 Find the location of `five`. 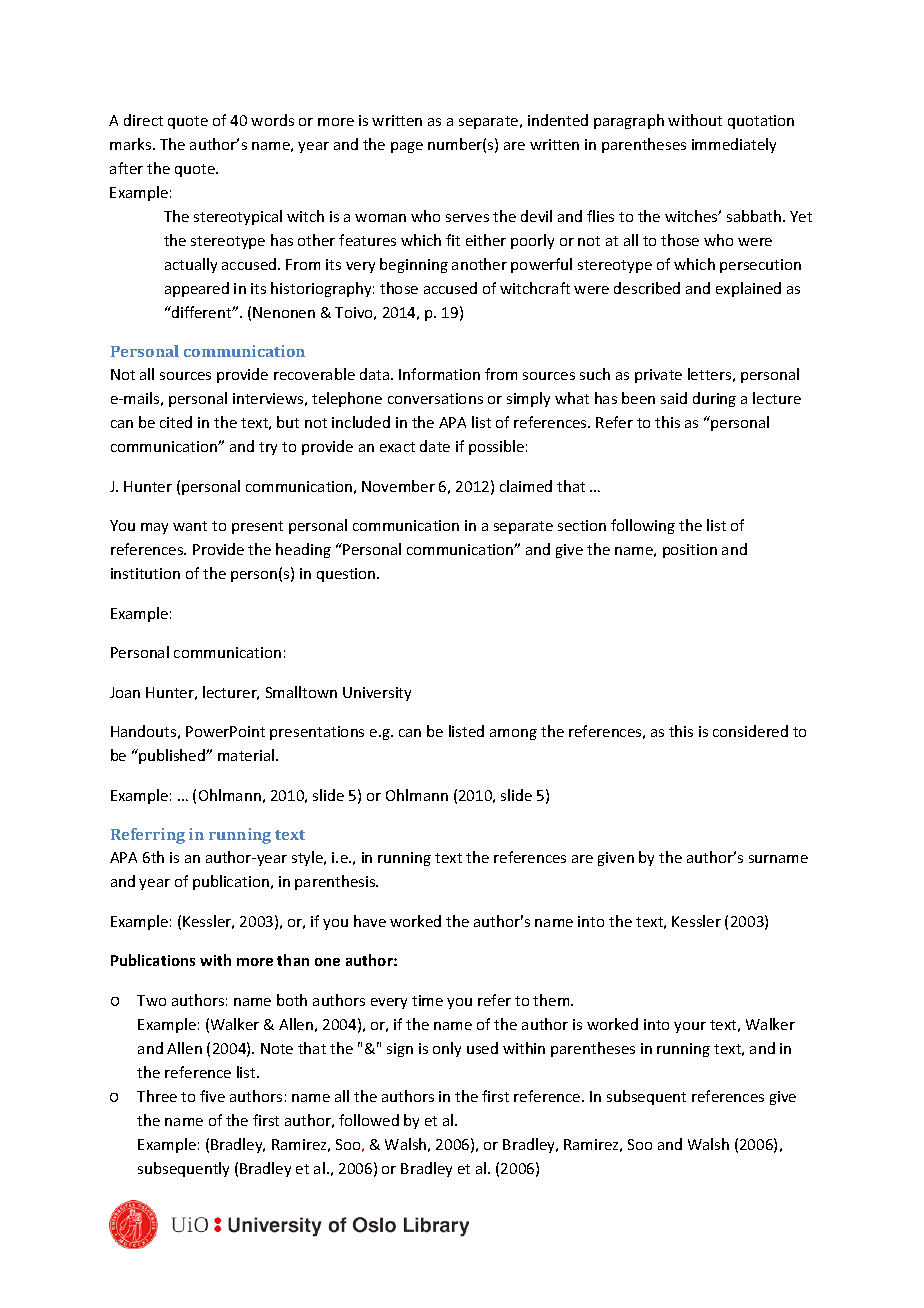

five is located at coordinates (212, 1096).
